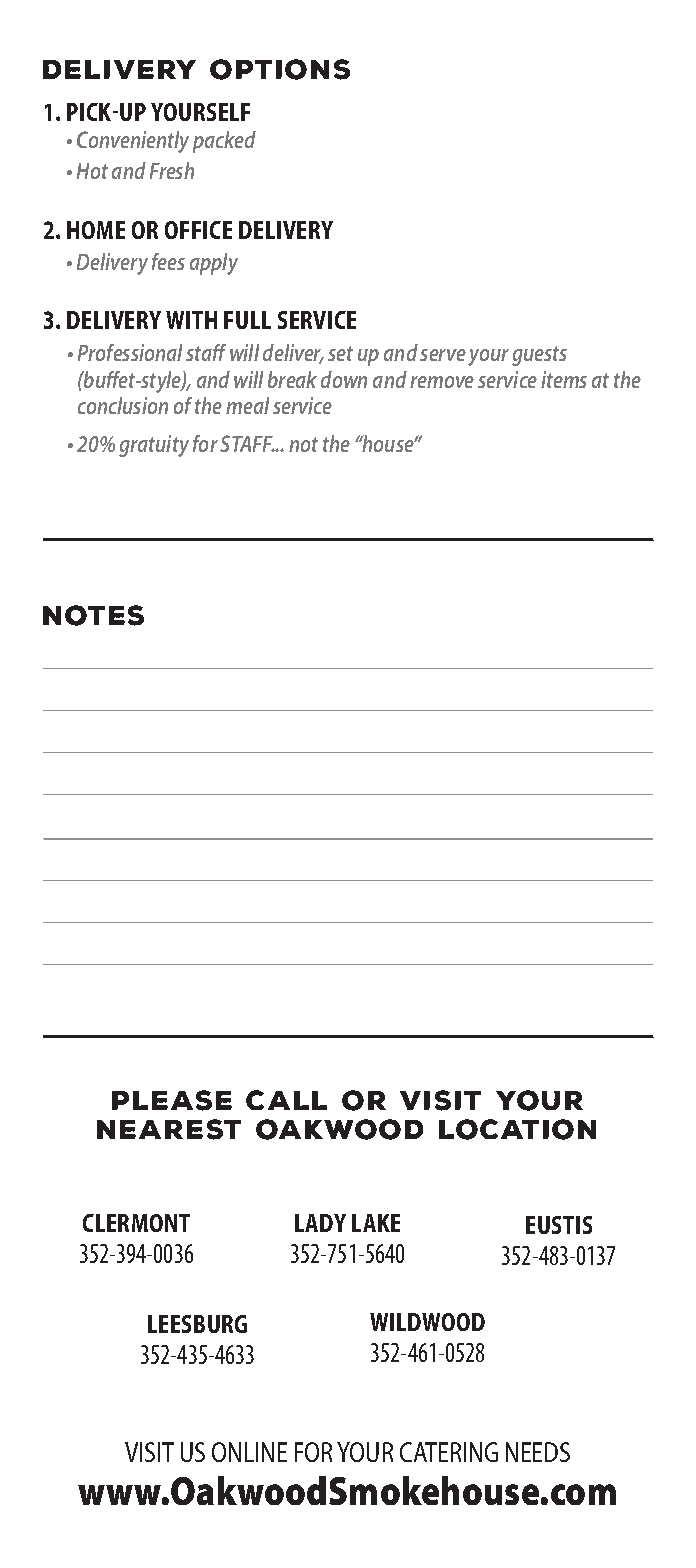 The width and height of the screenshot is (696, 1568). Describe the element at coordinates (517, 1129) in the screenshot. I see `Location` at that location.
